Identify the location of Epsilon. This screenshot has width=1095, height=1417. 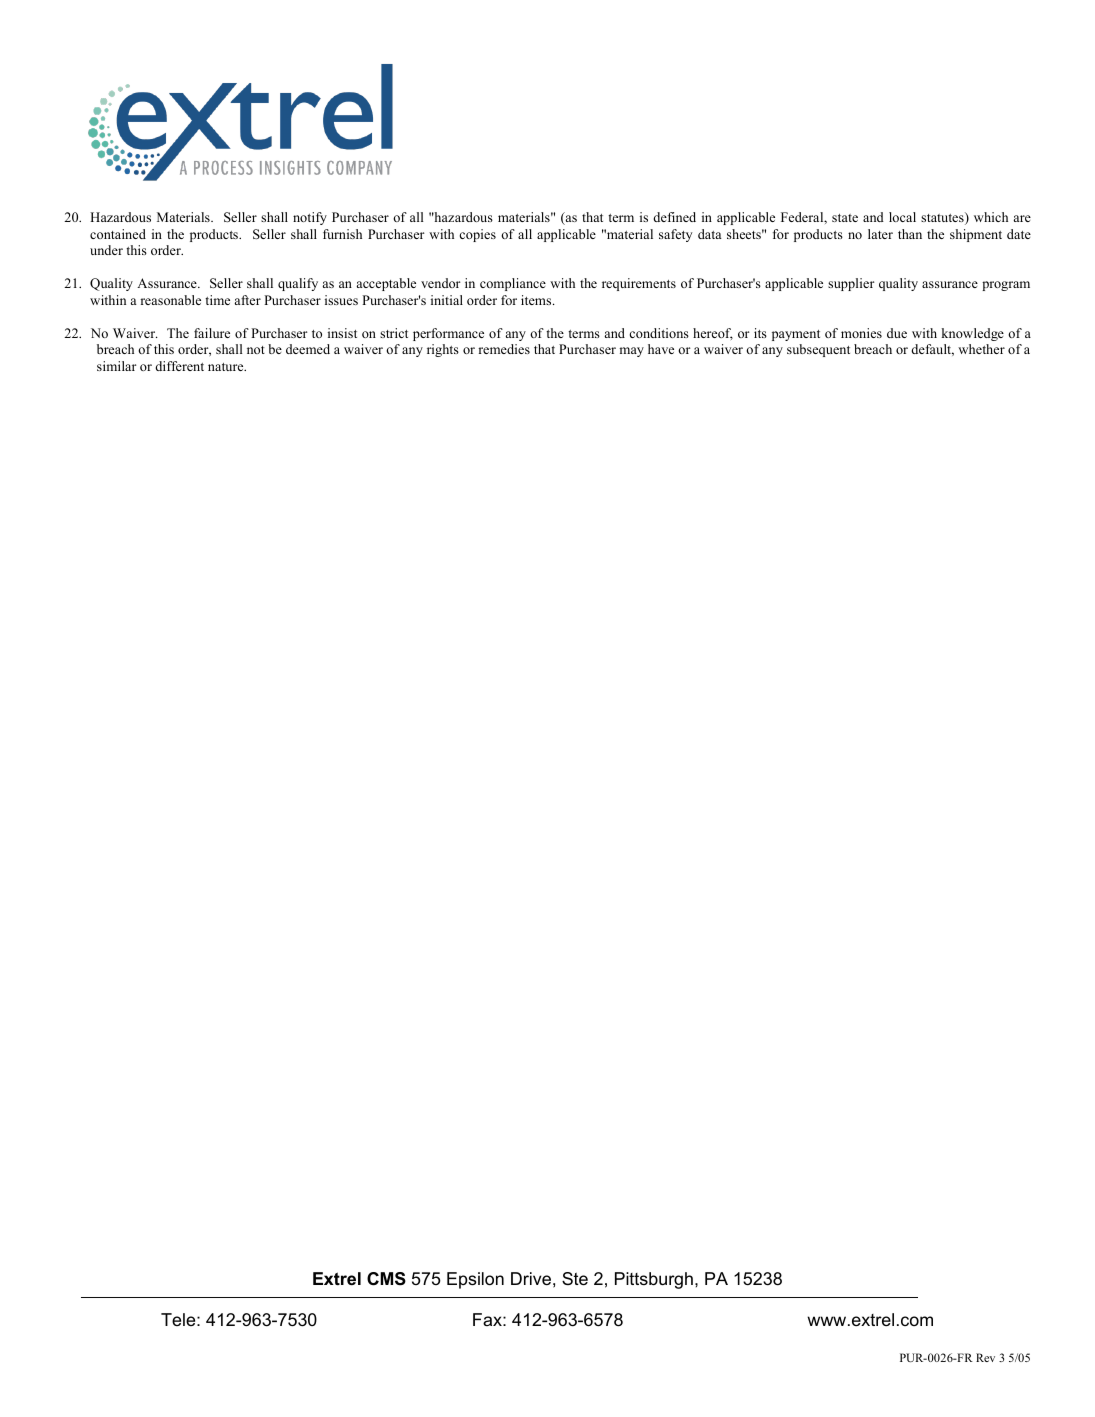
(475, 1280).
